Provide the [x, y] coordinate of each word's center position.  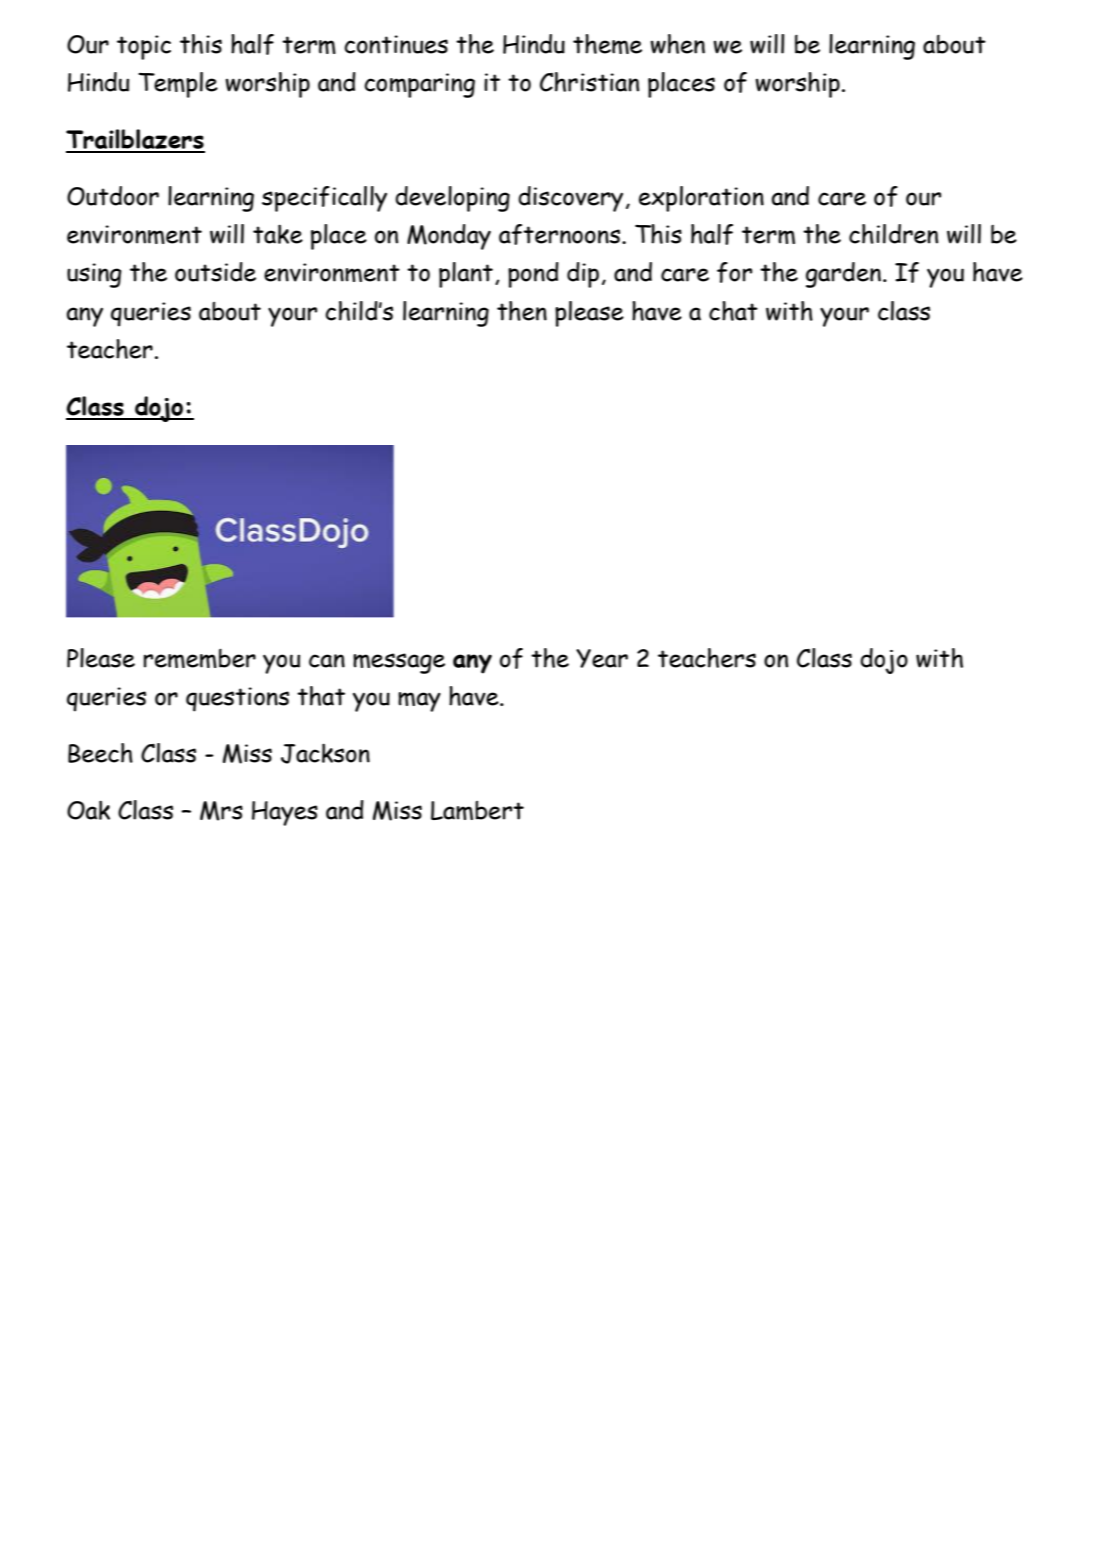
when [677, 44]
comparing [419, 85]
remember [200, 658]
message [399, 663]
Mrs [221, 811]
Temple [178, 85]
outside [215, 272]
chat [733, 311]
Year [602, 658]
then [522, 311]
